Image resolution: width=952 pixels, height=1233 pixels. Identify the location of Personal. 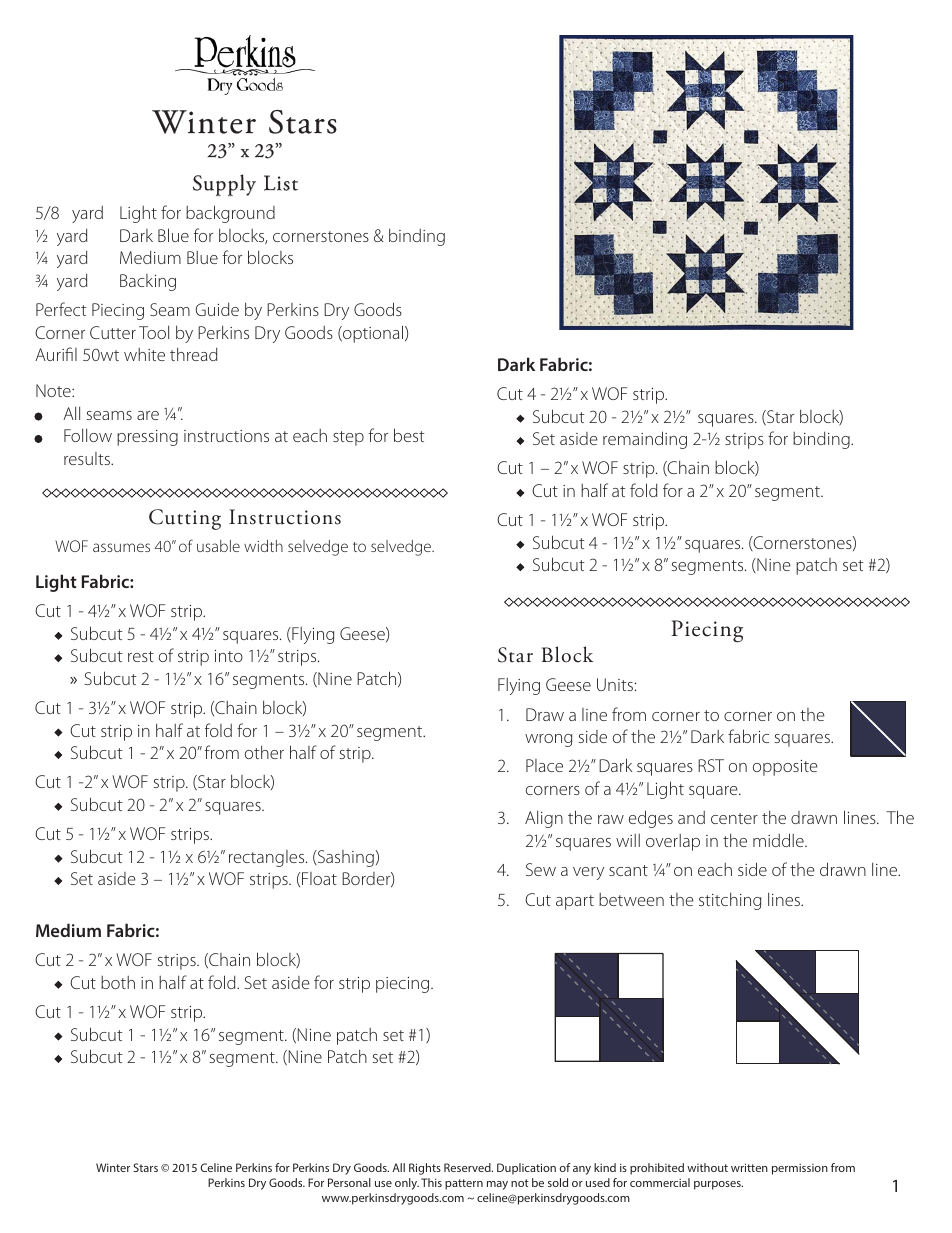
(349, 1182).
